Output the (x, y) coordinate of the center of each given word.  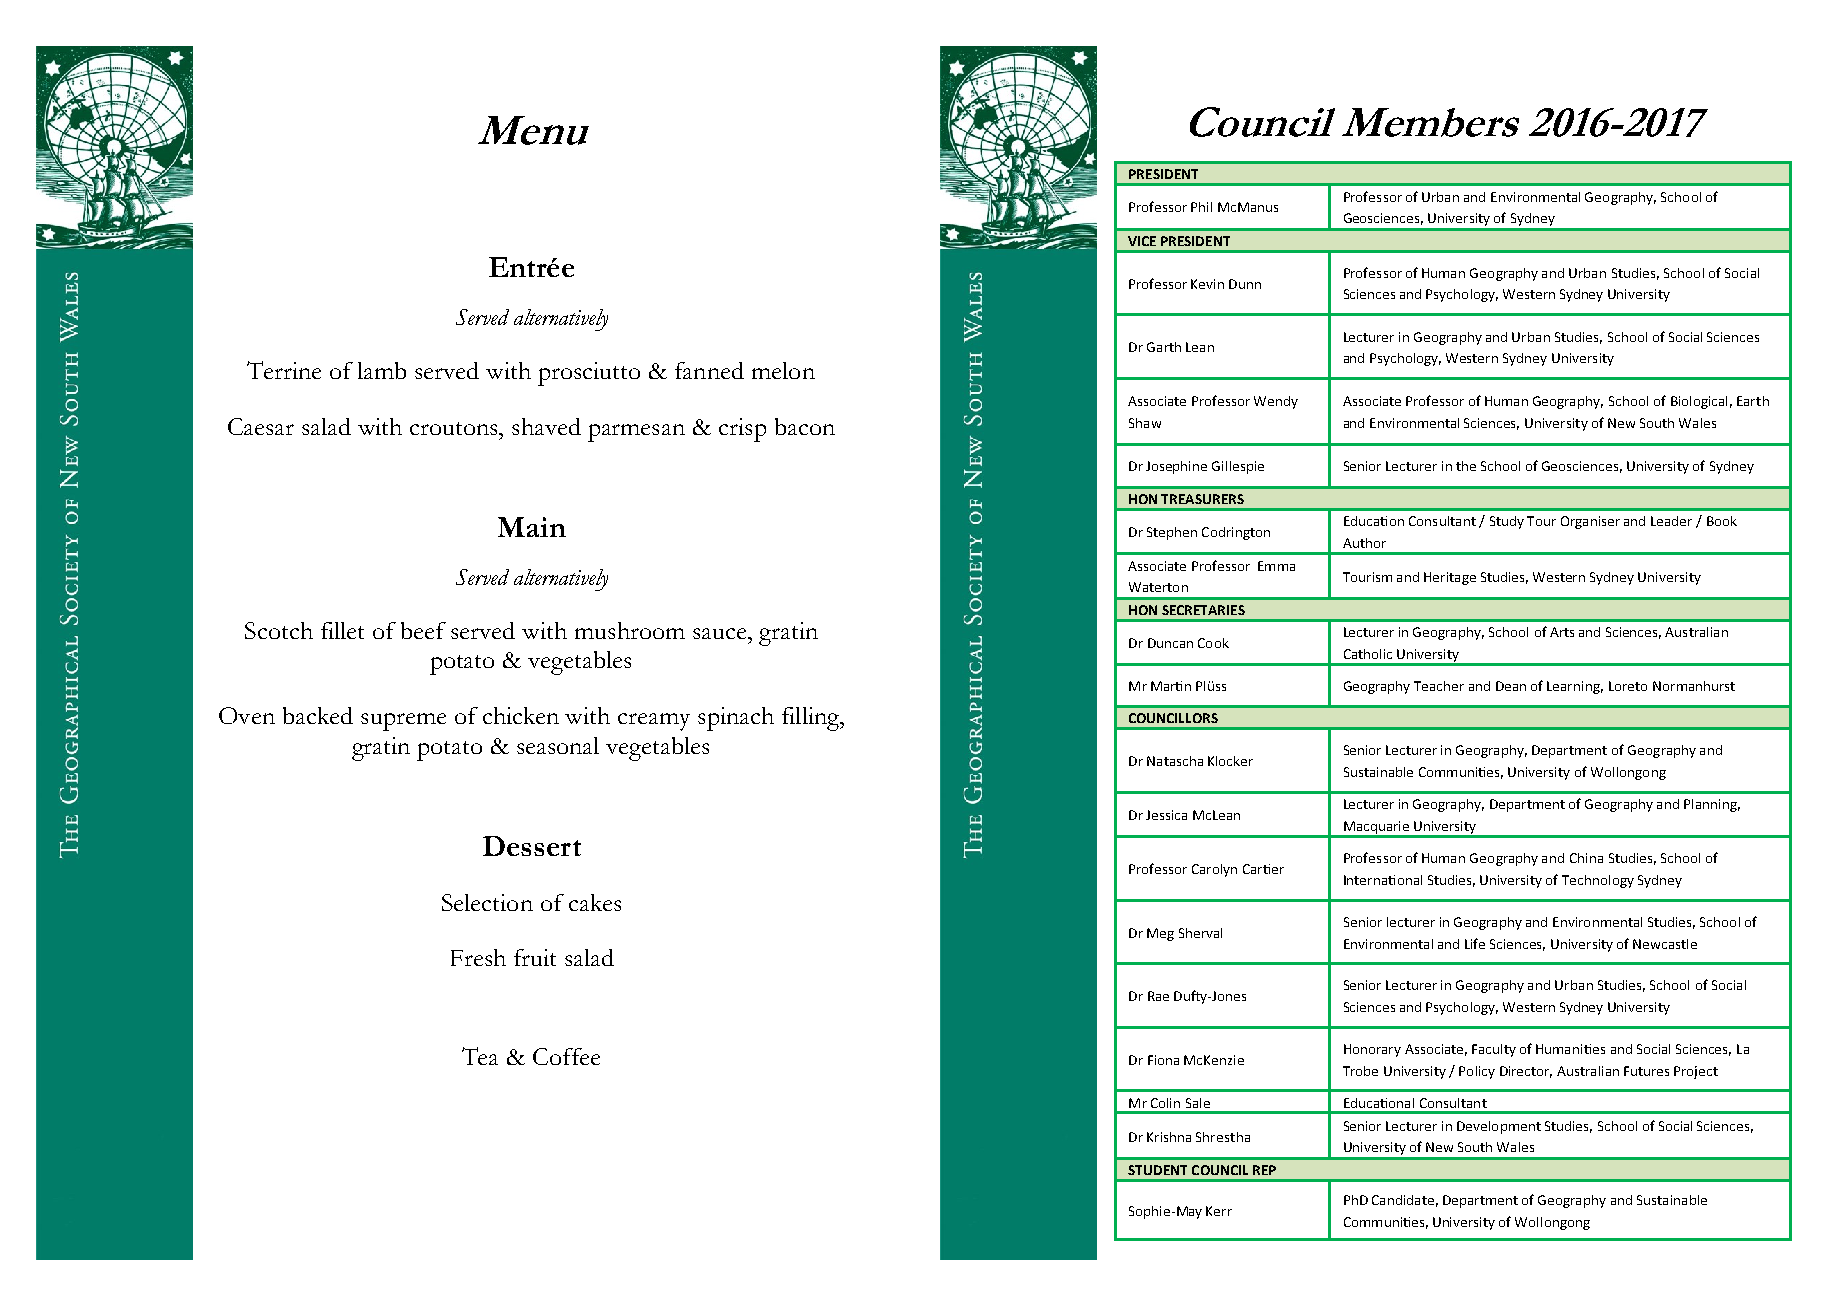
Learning (1575, 687)
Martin (1171, 686)
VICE (1142, 241)
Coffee (566, 1056)
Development (1499, 1127)
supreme (403, 722)
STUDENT (1157, 1170)
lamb (382, 370)
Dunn (1245, 284)
